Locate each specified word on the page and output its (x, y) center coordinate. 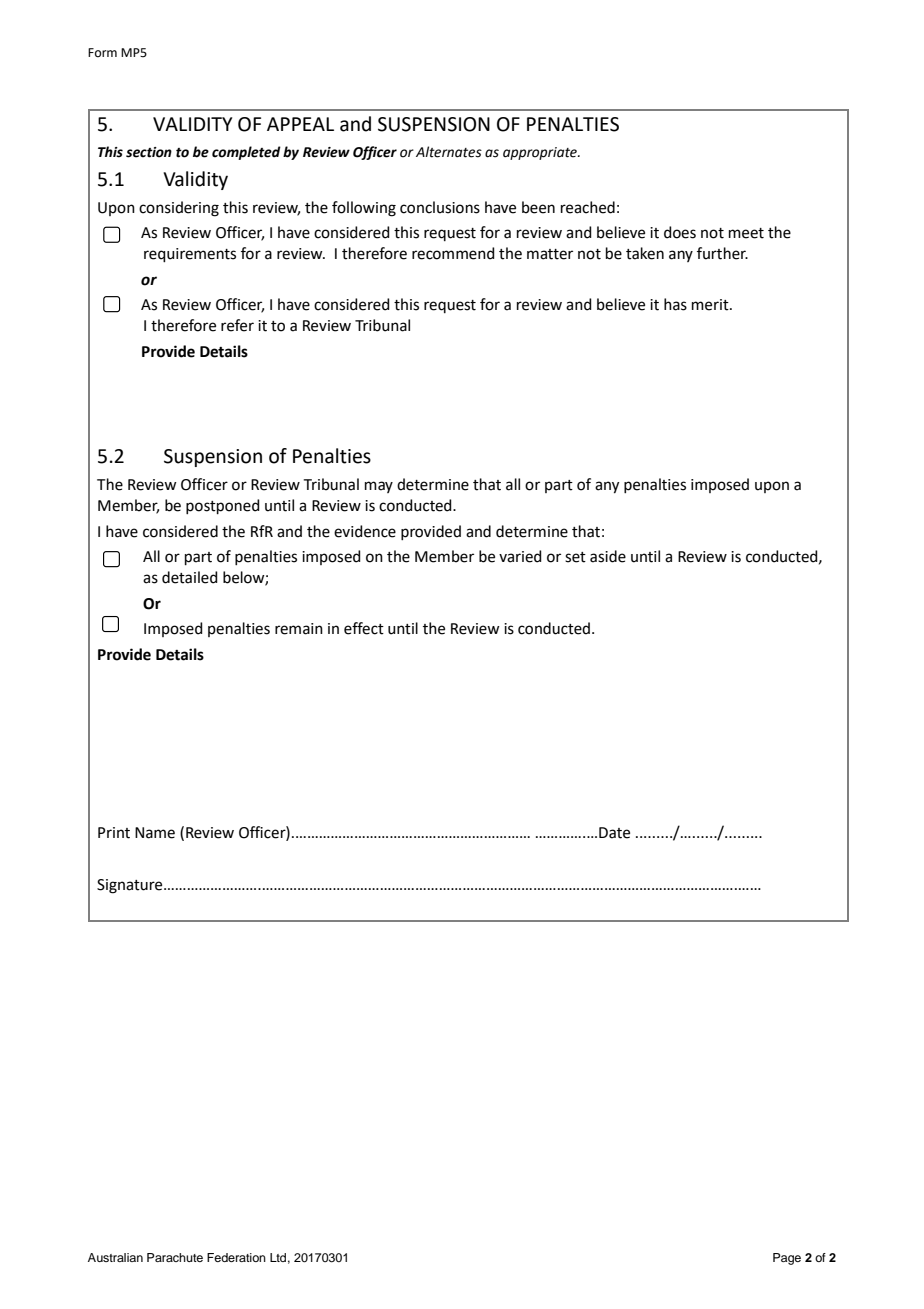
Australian (115, 1257)
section (149, 152)
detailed (190, 577)
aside (608, 556)
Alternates (449, 152)
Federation (236, 1257)
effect (364, 628)
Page (787, 1259)
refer (237, 325)
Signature (131, 886)
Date (614, 833)
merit (711, 305)
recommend (453, 253)
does (680, 232)
